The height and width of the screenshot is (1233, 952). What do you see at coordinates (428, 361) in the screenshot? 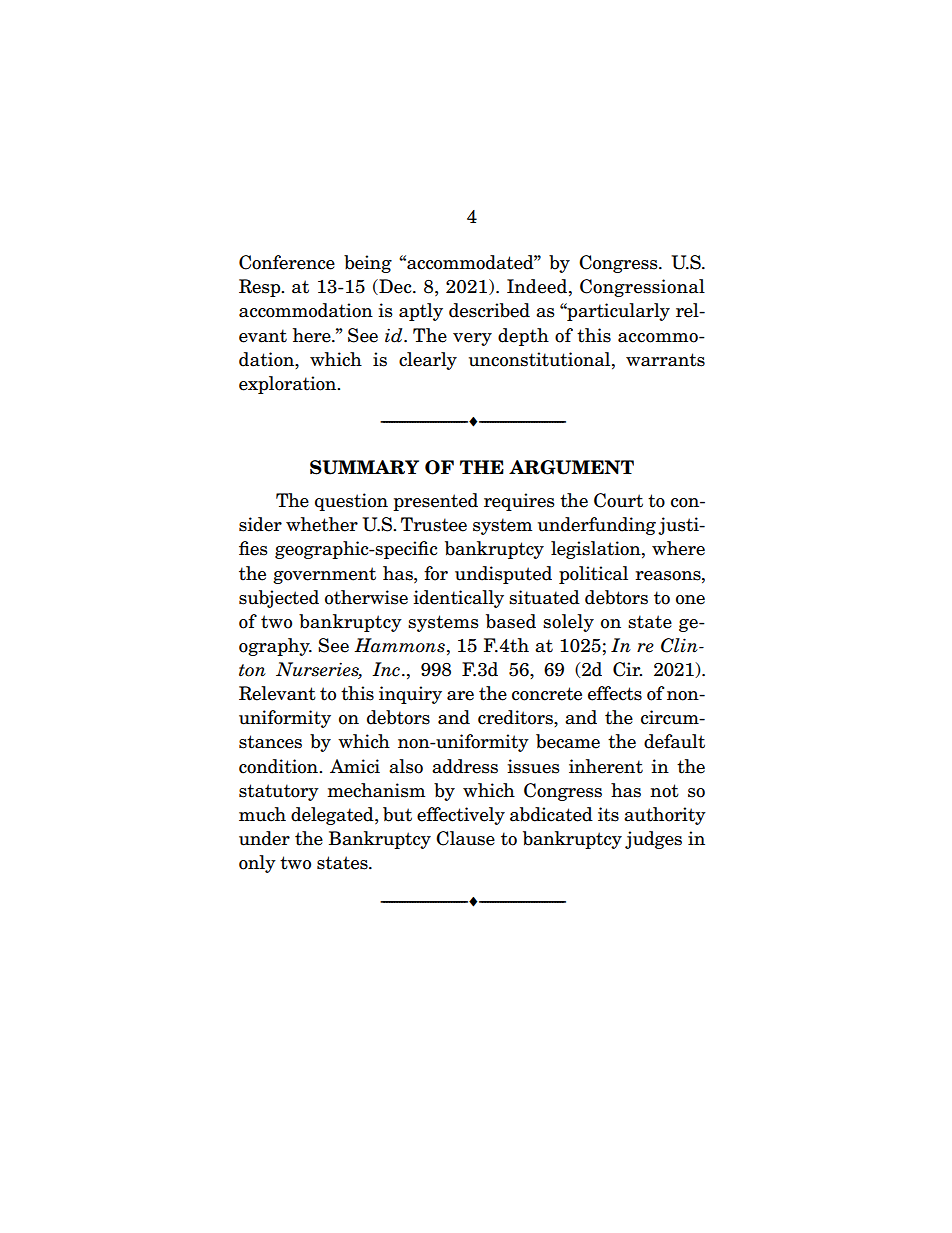
I see `clearly` at bounding box center [428, 361].
